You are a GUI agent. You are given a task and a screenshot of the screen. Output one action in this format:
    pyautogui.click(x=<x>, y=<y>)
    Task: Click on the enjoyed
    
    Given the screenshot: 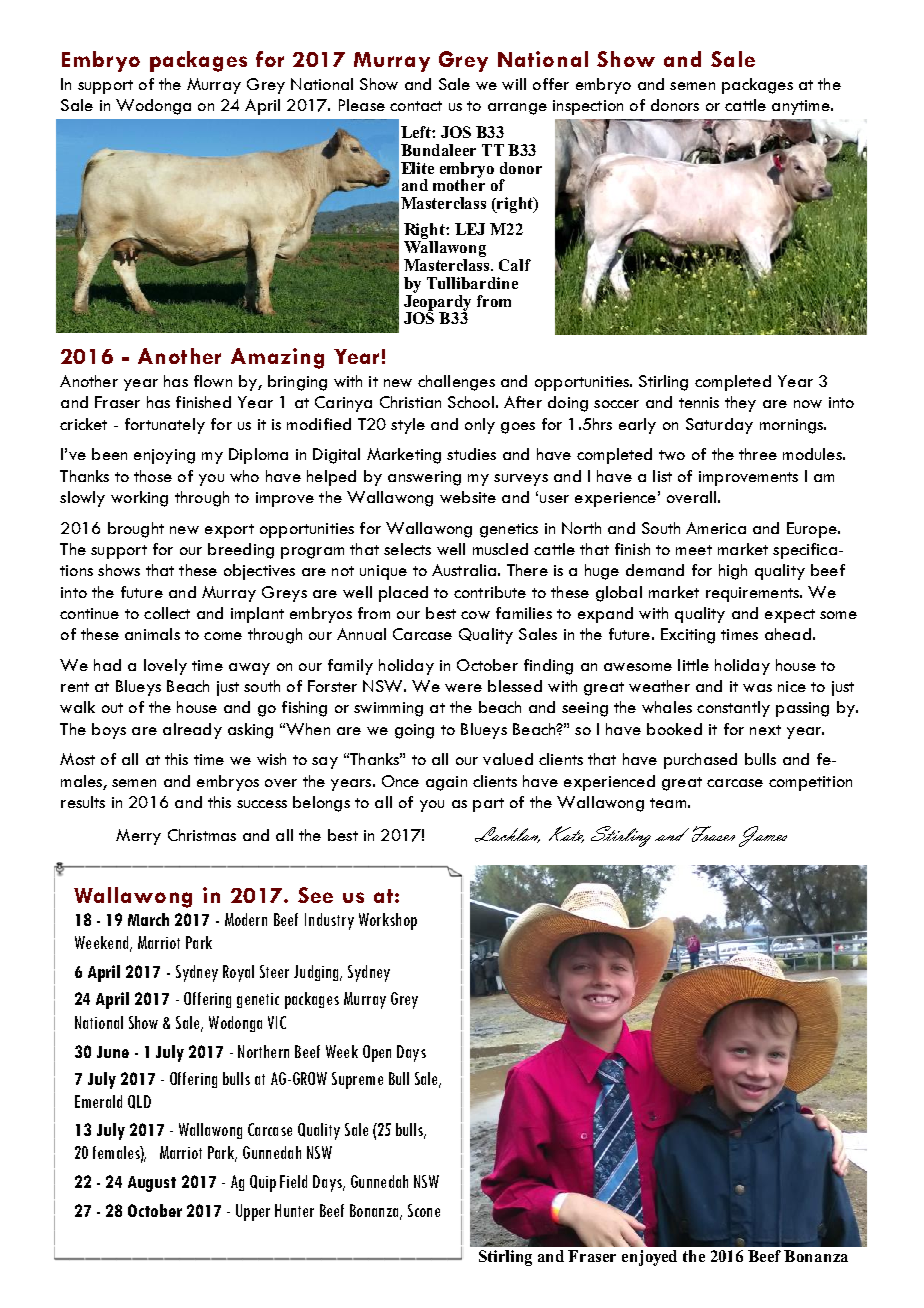 What is the action you would take?
    pyautogui.click(x=649, y=1258)
